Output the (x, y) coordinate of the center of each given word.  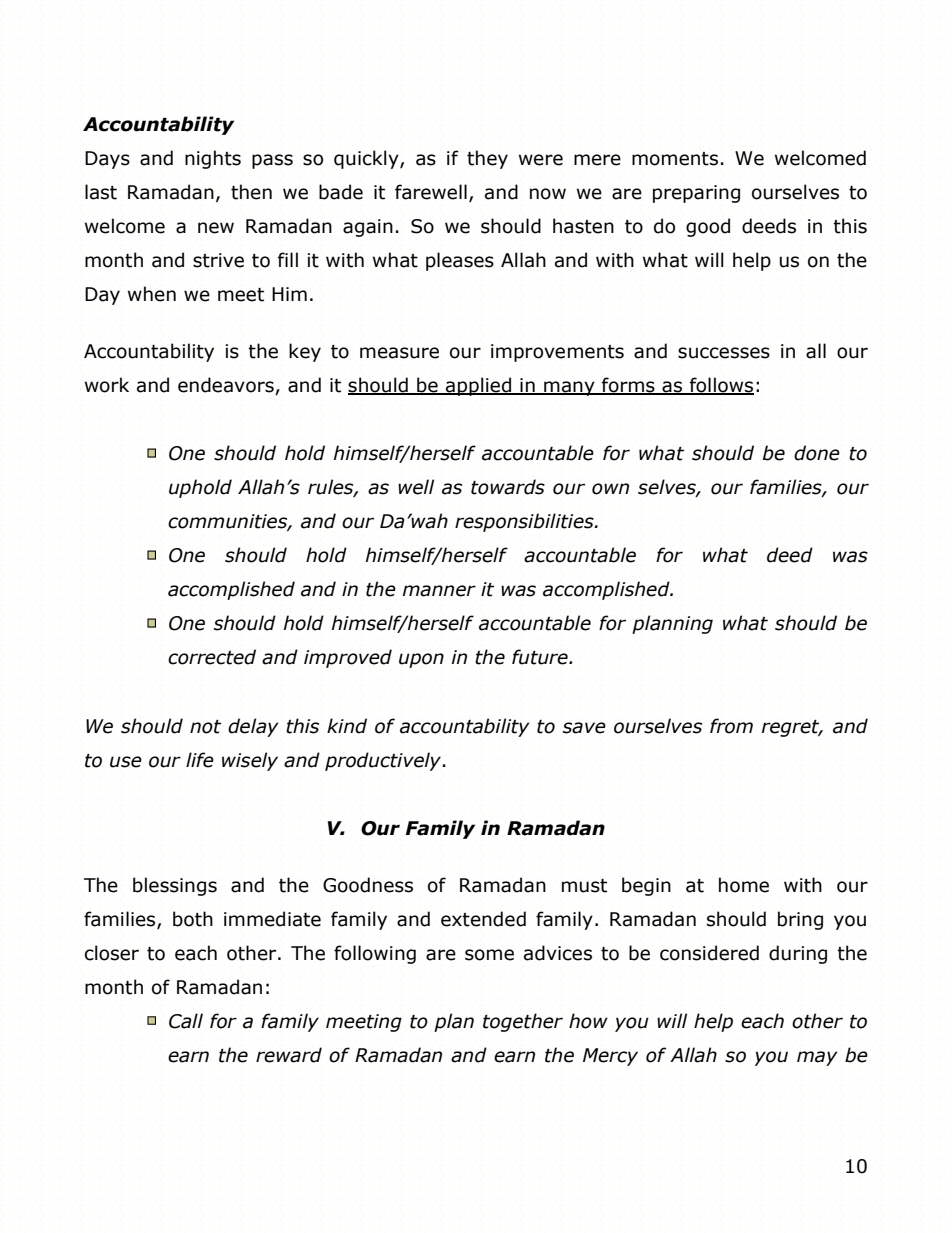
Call (186, 1021)
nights (213, 159)
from (731, 726)
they (487, 159)
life (200, 760)
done (817, 453)
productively (384, 761)
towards (508, 487)
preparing (696, 194)
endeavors (227, 386)
